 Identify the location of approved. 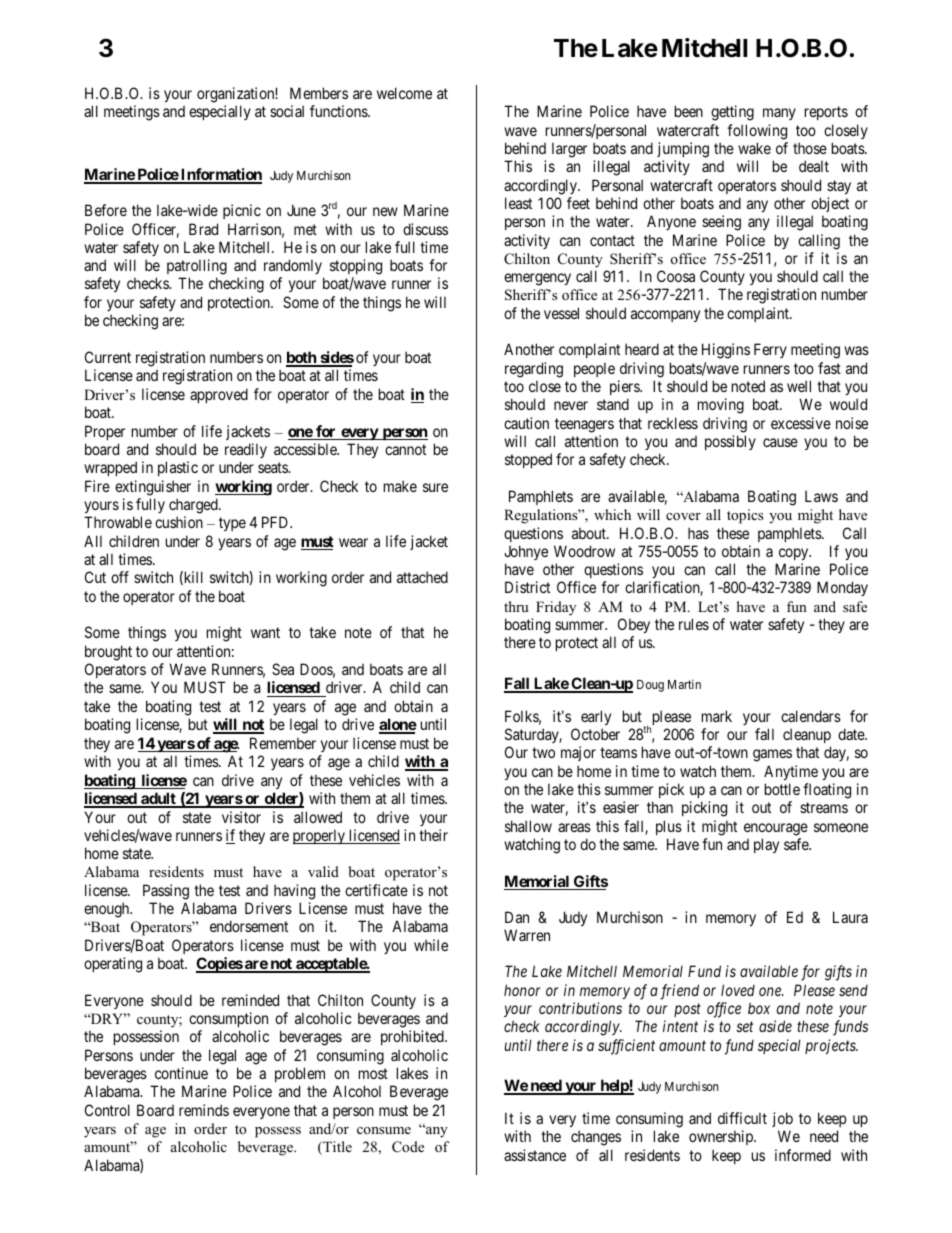
(219, 395).
